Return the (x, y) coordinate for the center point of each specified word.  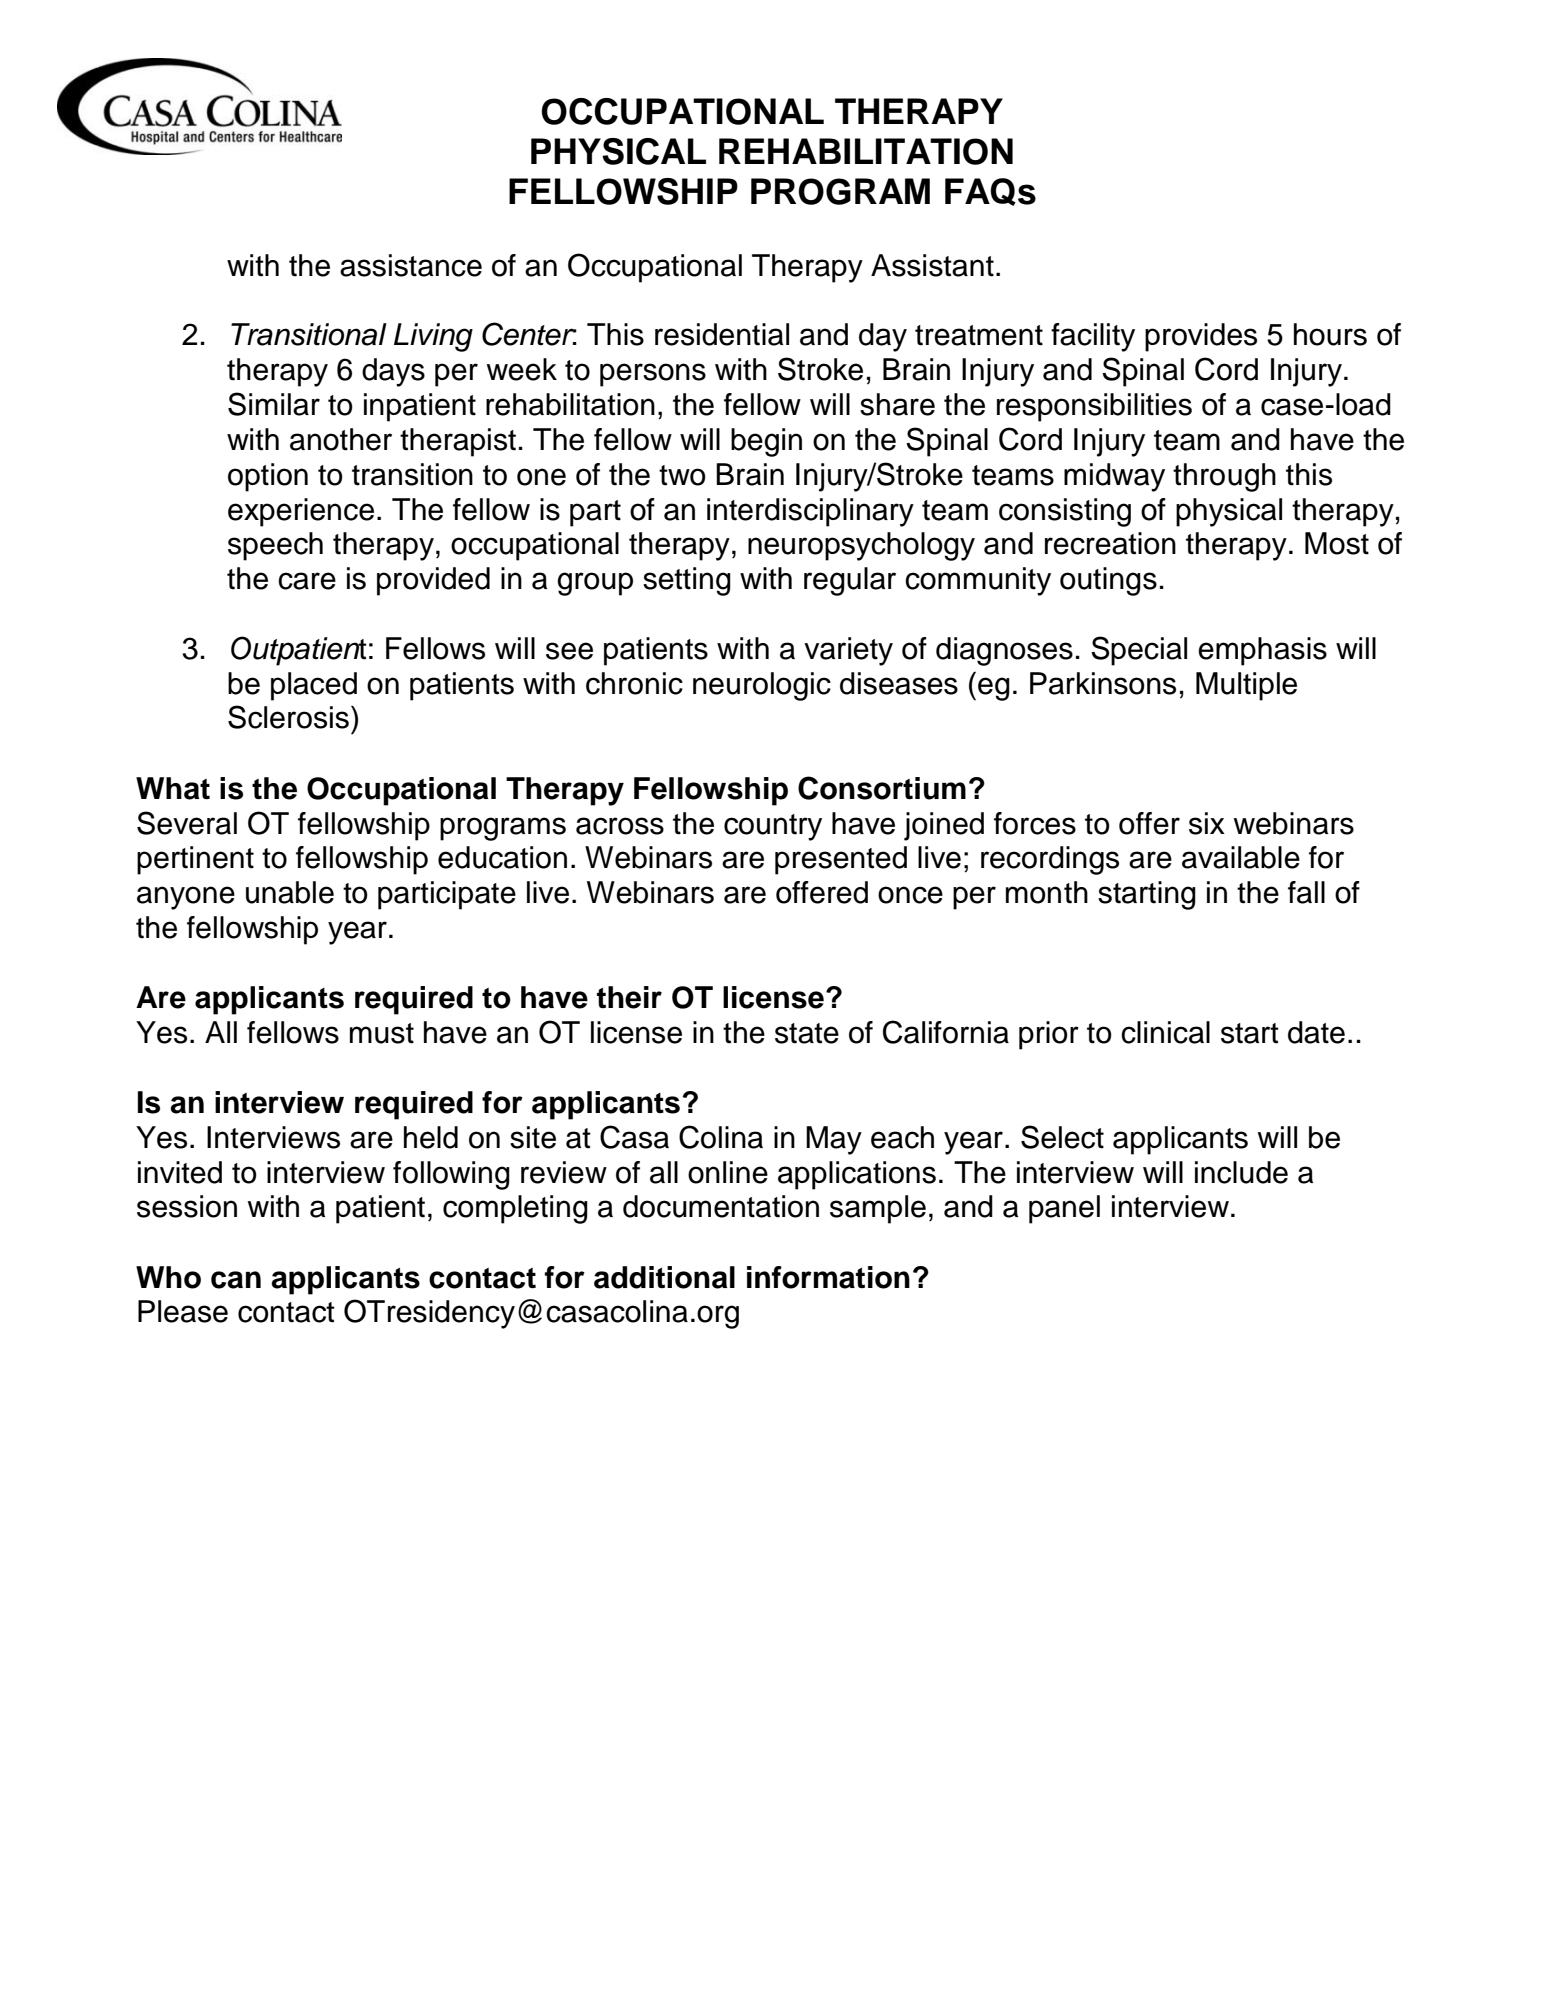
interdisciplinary (810, 512)
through (1224, 477)
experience (301, 512)
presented (841, 860)
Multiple (1246, 686)
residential (722, 334)
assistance (411, 265)
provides (1201, 337)
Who (168, 1277)
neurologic (762, 686)
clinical (1165, 1032)
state (807, 1033)
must (382, 1033)
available (1241, 857)
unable (290, 892)
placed (314, 686)
